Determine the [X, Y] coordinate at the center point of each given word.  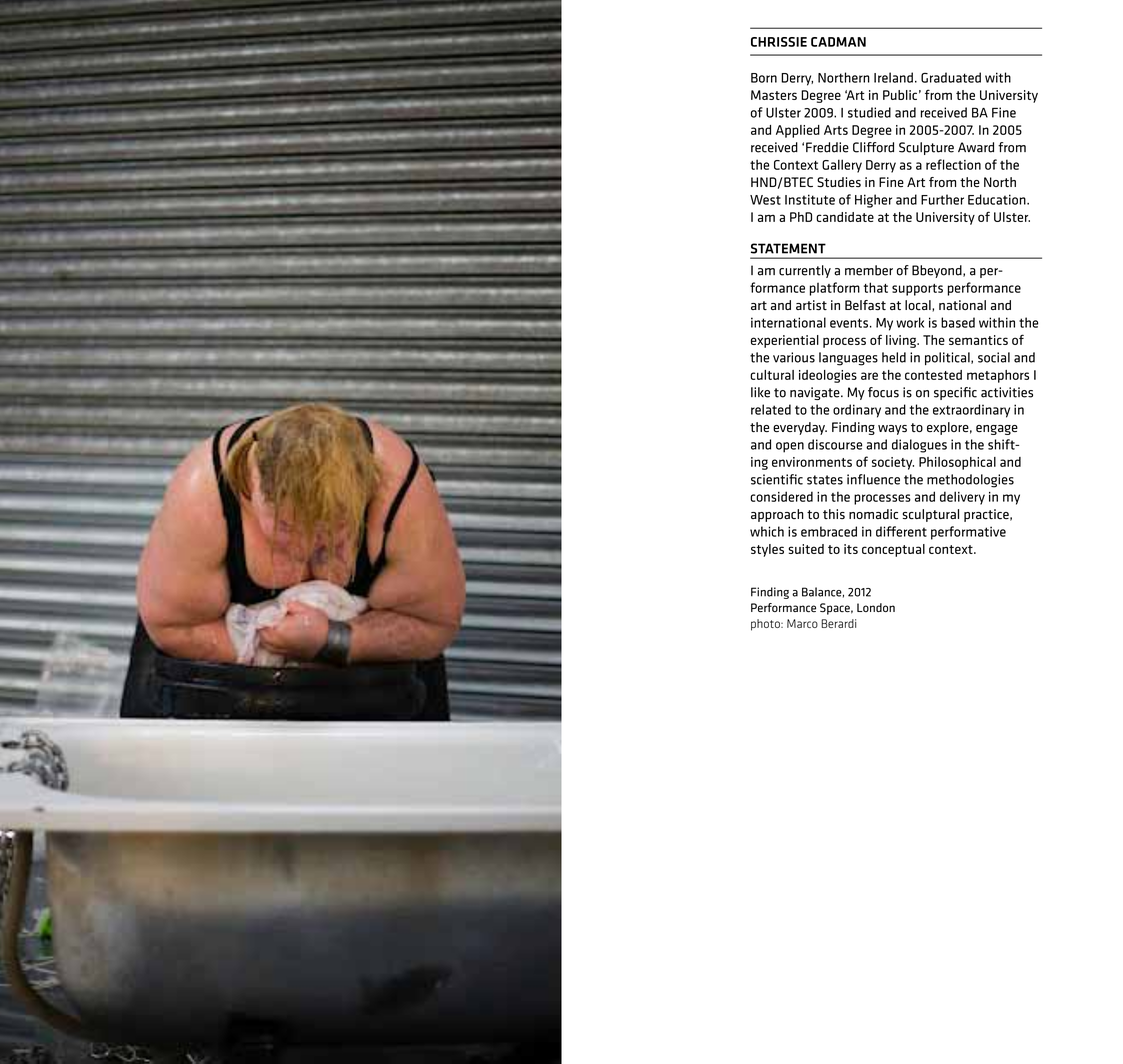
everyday [800, 428]
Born [764, 78]
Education [998, 199]
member [869, 270]
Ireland [893, 77]
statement [788, 248]
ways [892, 430]
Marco [802, 623]
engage [997, 430]
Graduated [951, 77]
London [876, 607]
